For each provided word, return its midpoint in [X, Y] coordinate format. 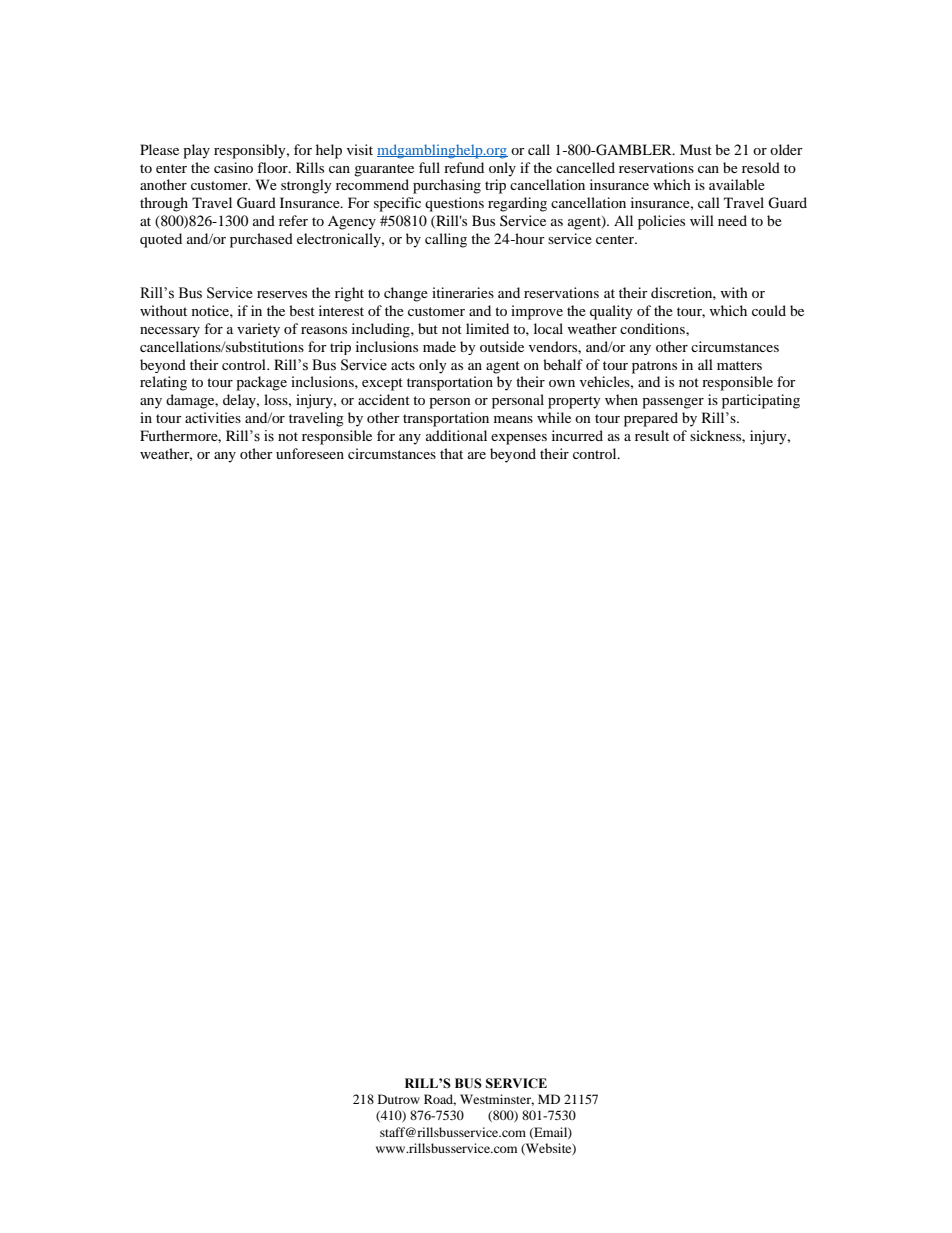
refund [464, 167]
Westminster [497, 1100]
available [737, 184]
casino [233, 167]
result [652, 435]
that [451, 453]
